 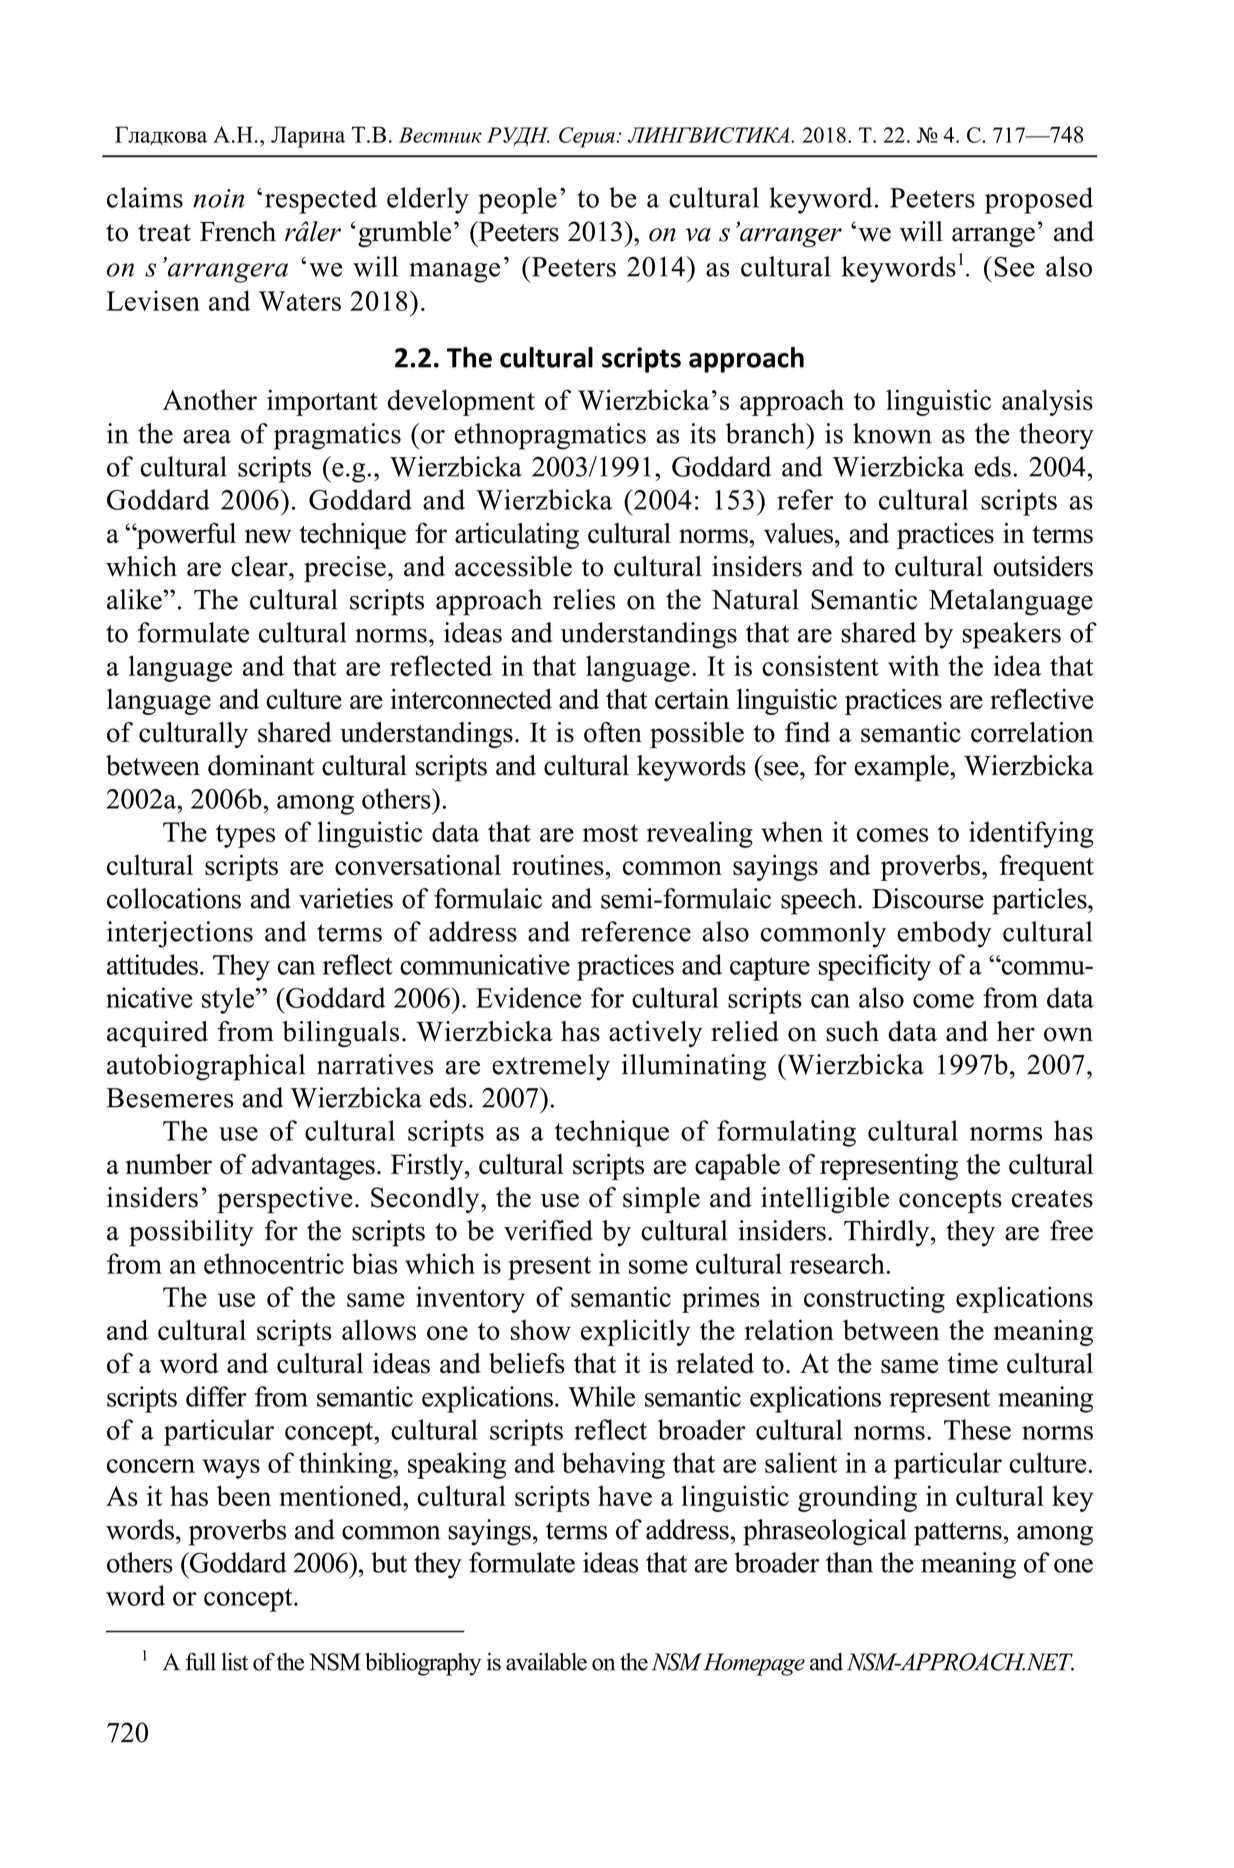 What do you see at coordinates (517, 200) in the document?
I see `people` at bounding box center [517, 200].
